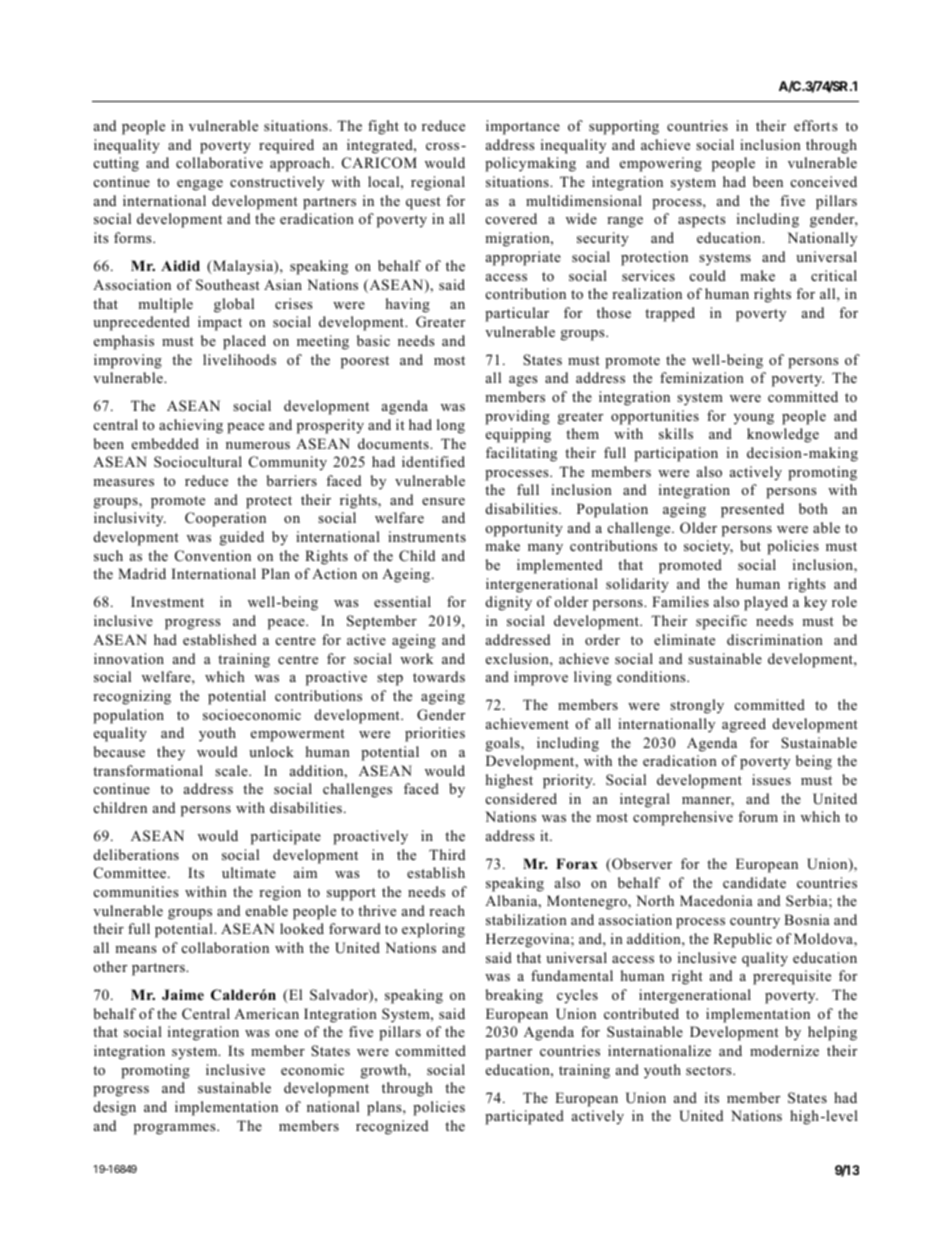  Describe the element at coordinates (509, 603) in the screenshot. I see `dignity` at that location.
